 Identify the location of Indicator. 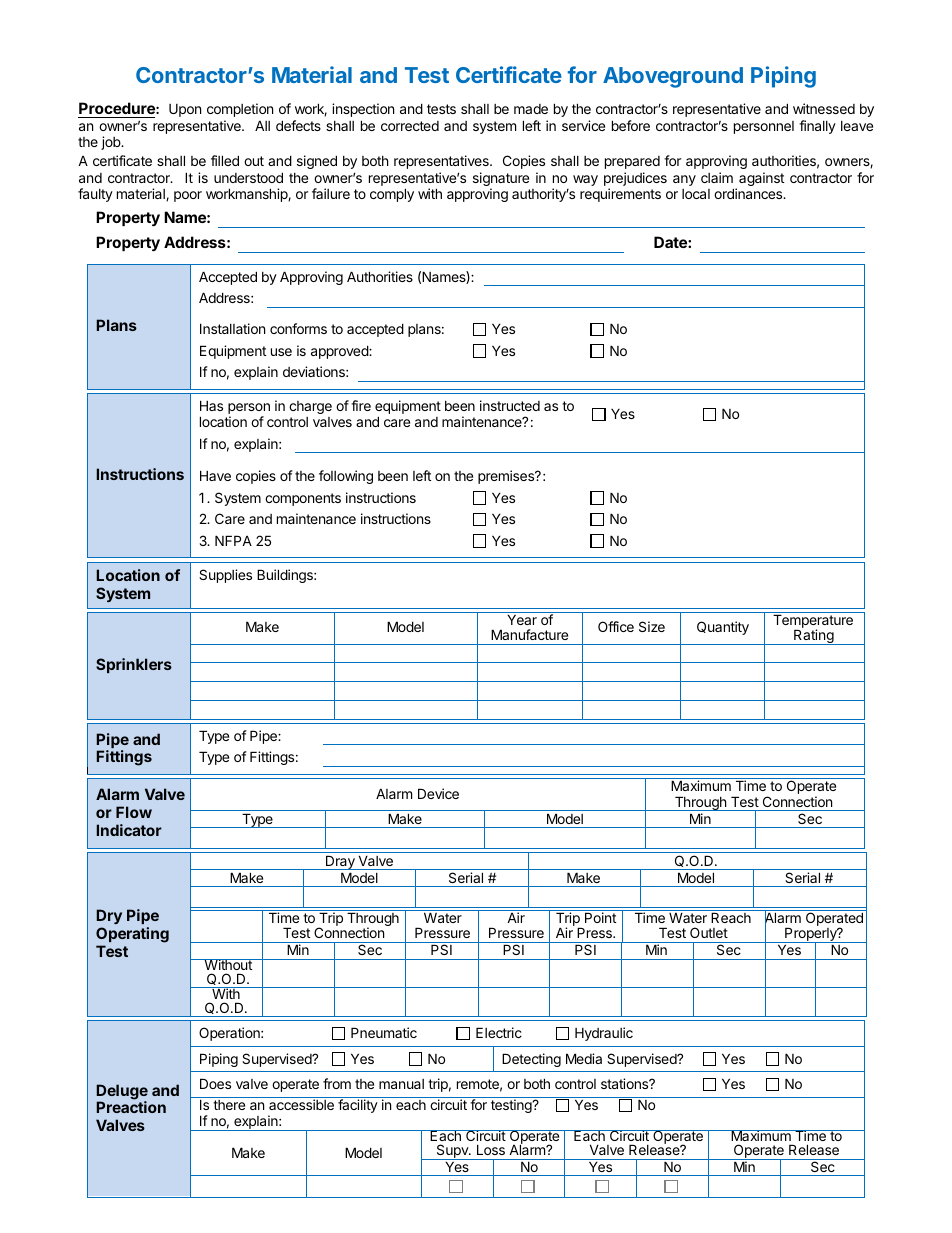
(129, 830).
